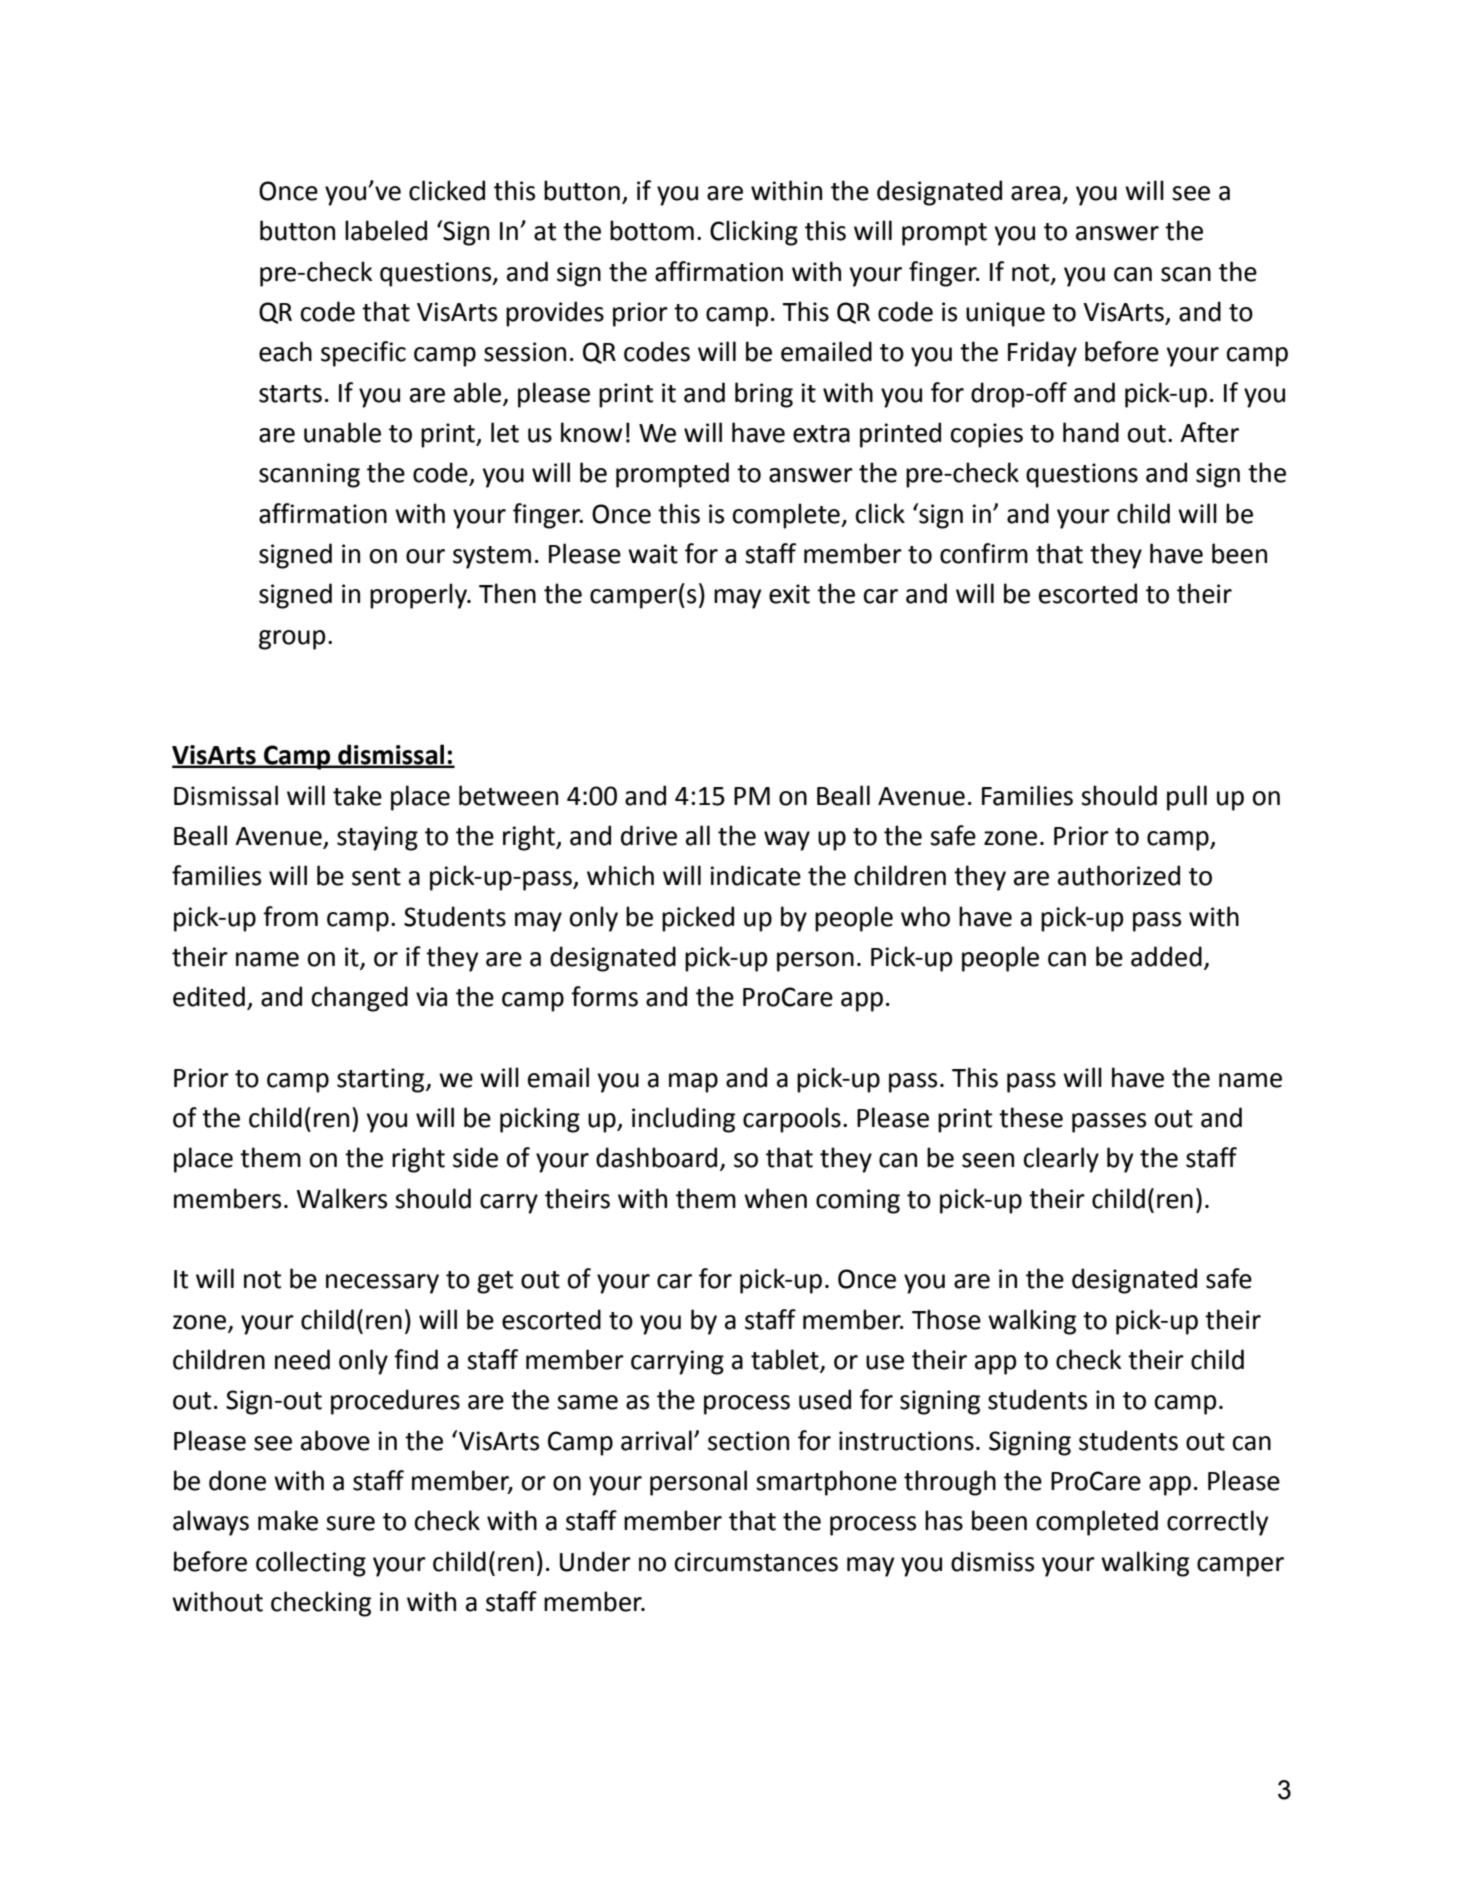 The height and width of the page is (1895, 1464). Describe the element at coordinates (386, 230) in the page. I see `labeled` at that location.
